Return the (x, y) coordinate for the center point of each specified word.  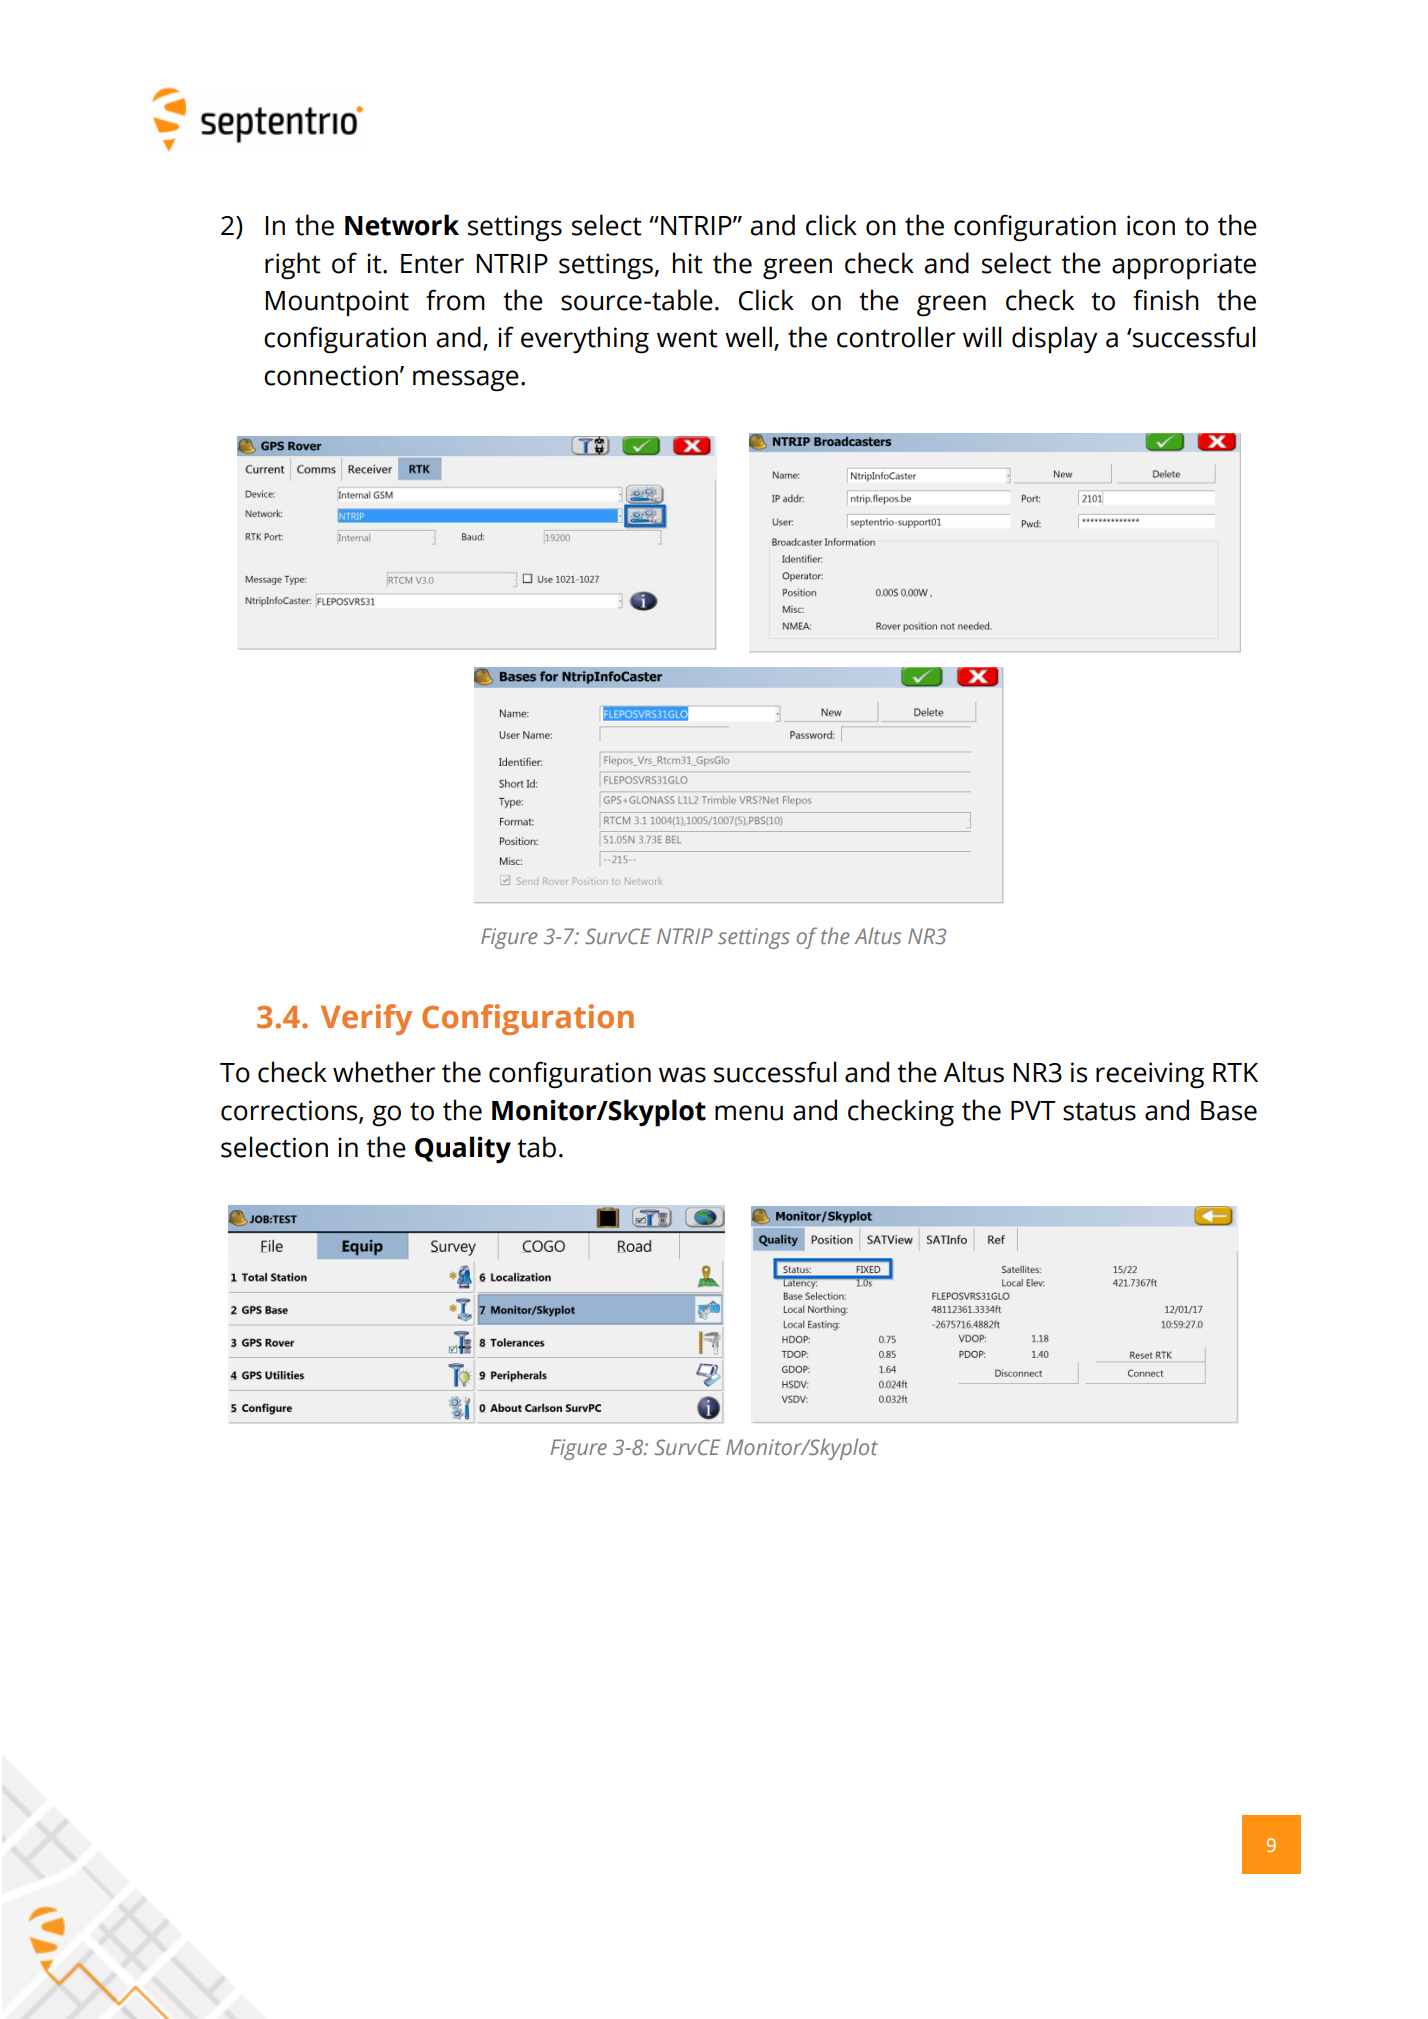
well (748, 337)
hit (688, 263)
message (466, 381)
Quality (463, 1150)
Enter (432, 264)
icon (1151, 225)
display (1055, 340)
